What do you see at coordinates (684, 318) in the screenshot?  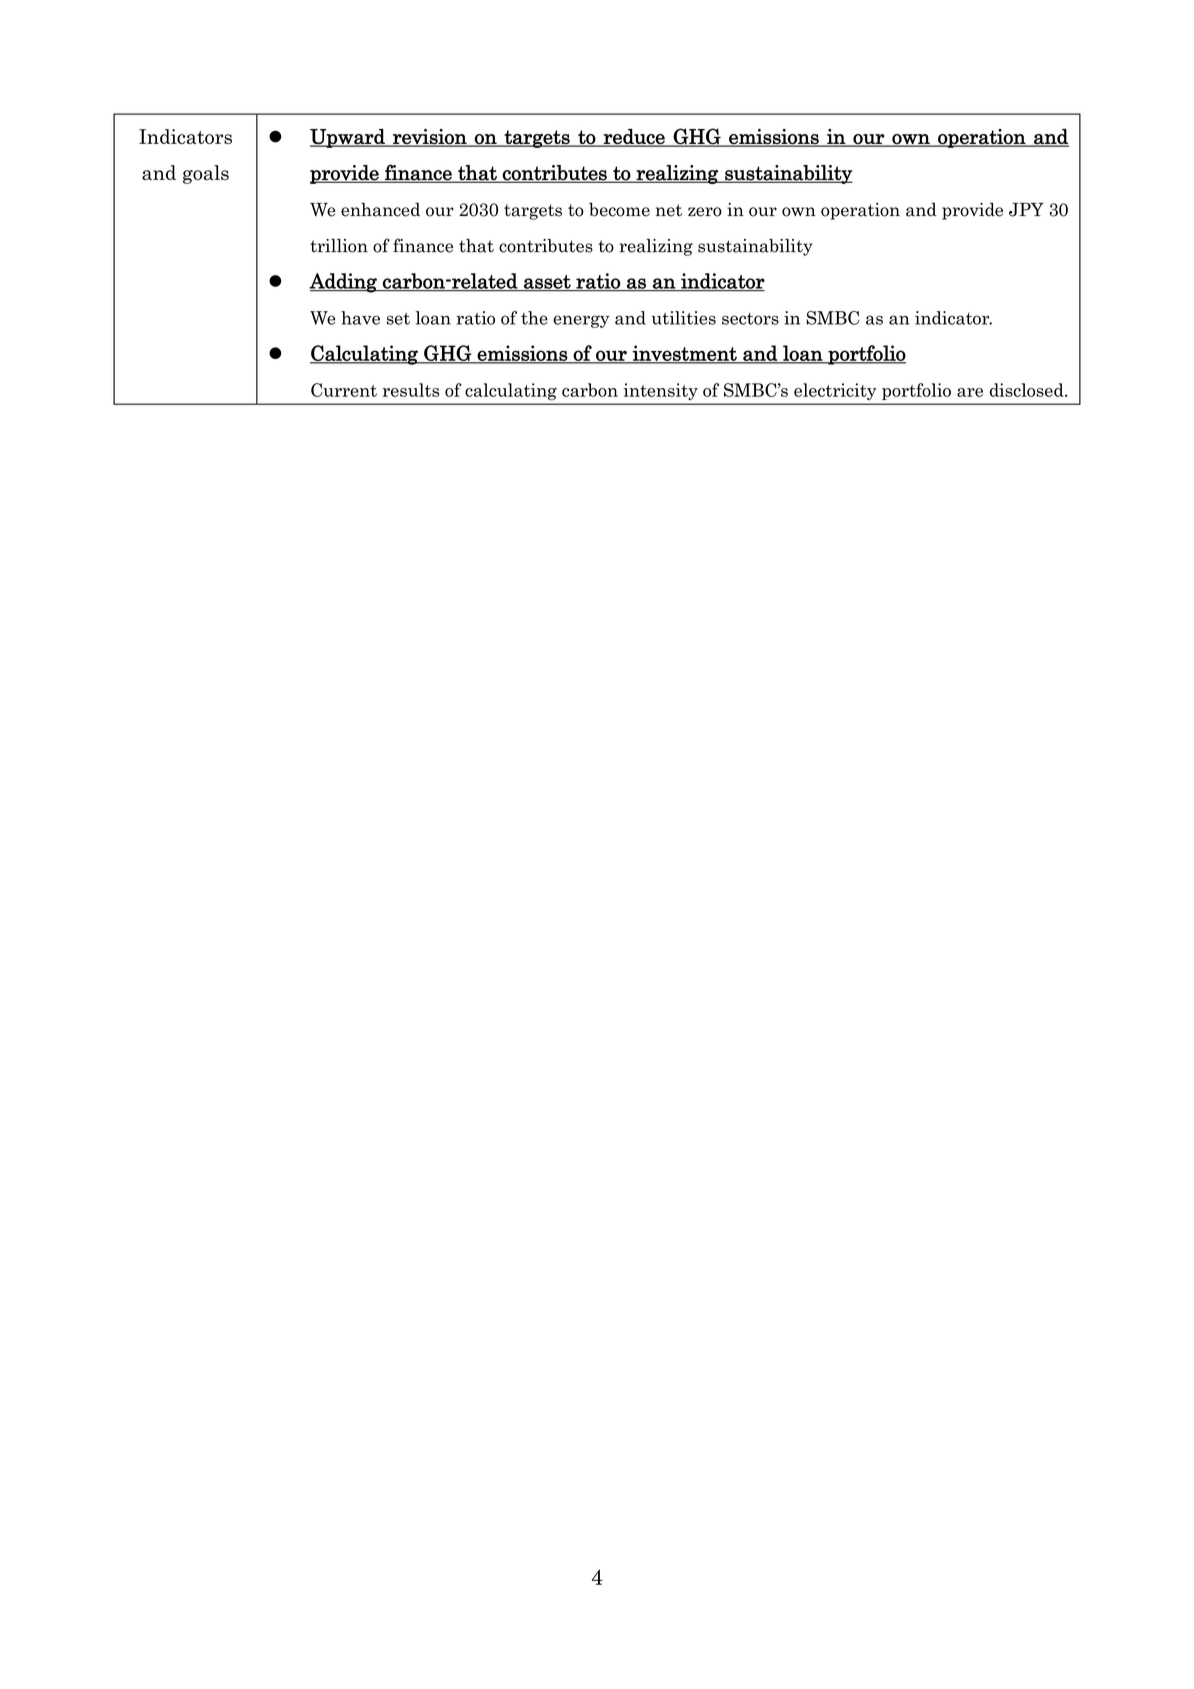 I see `utilities` at bounding box center [684, 318].
